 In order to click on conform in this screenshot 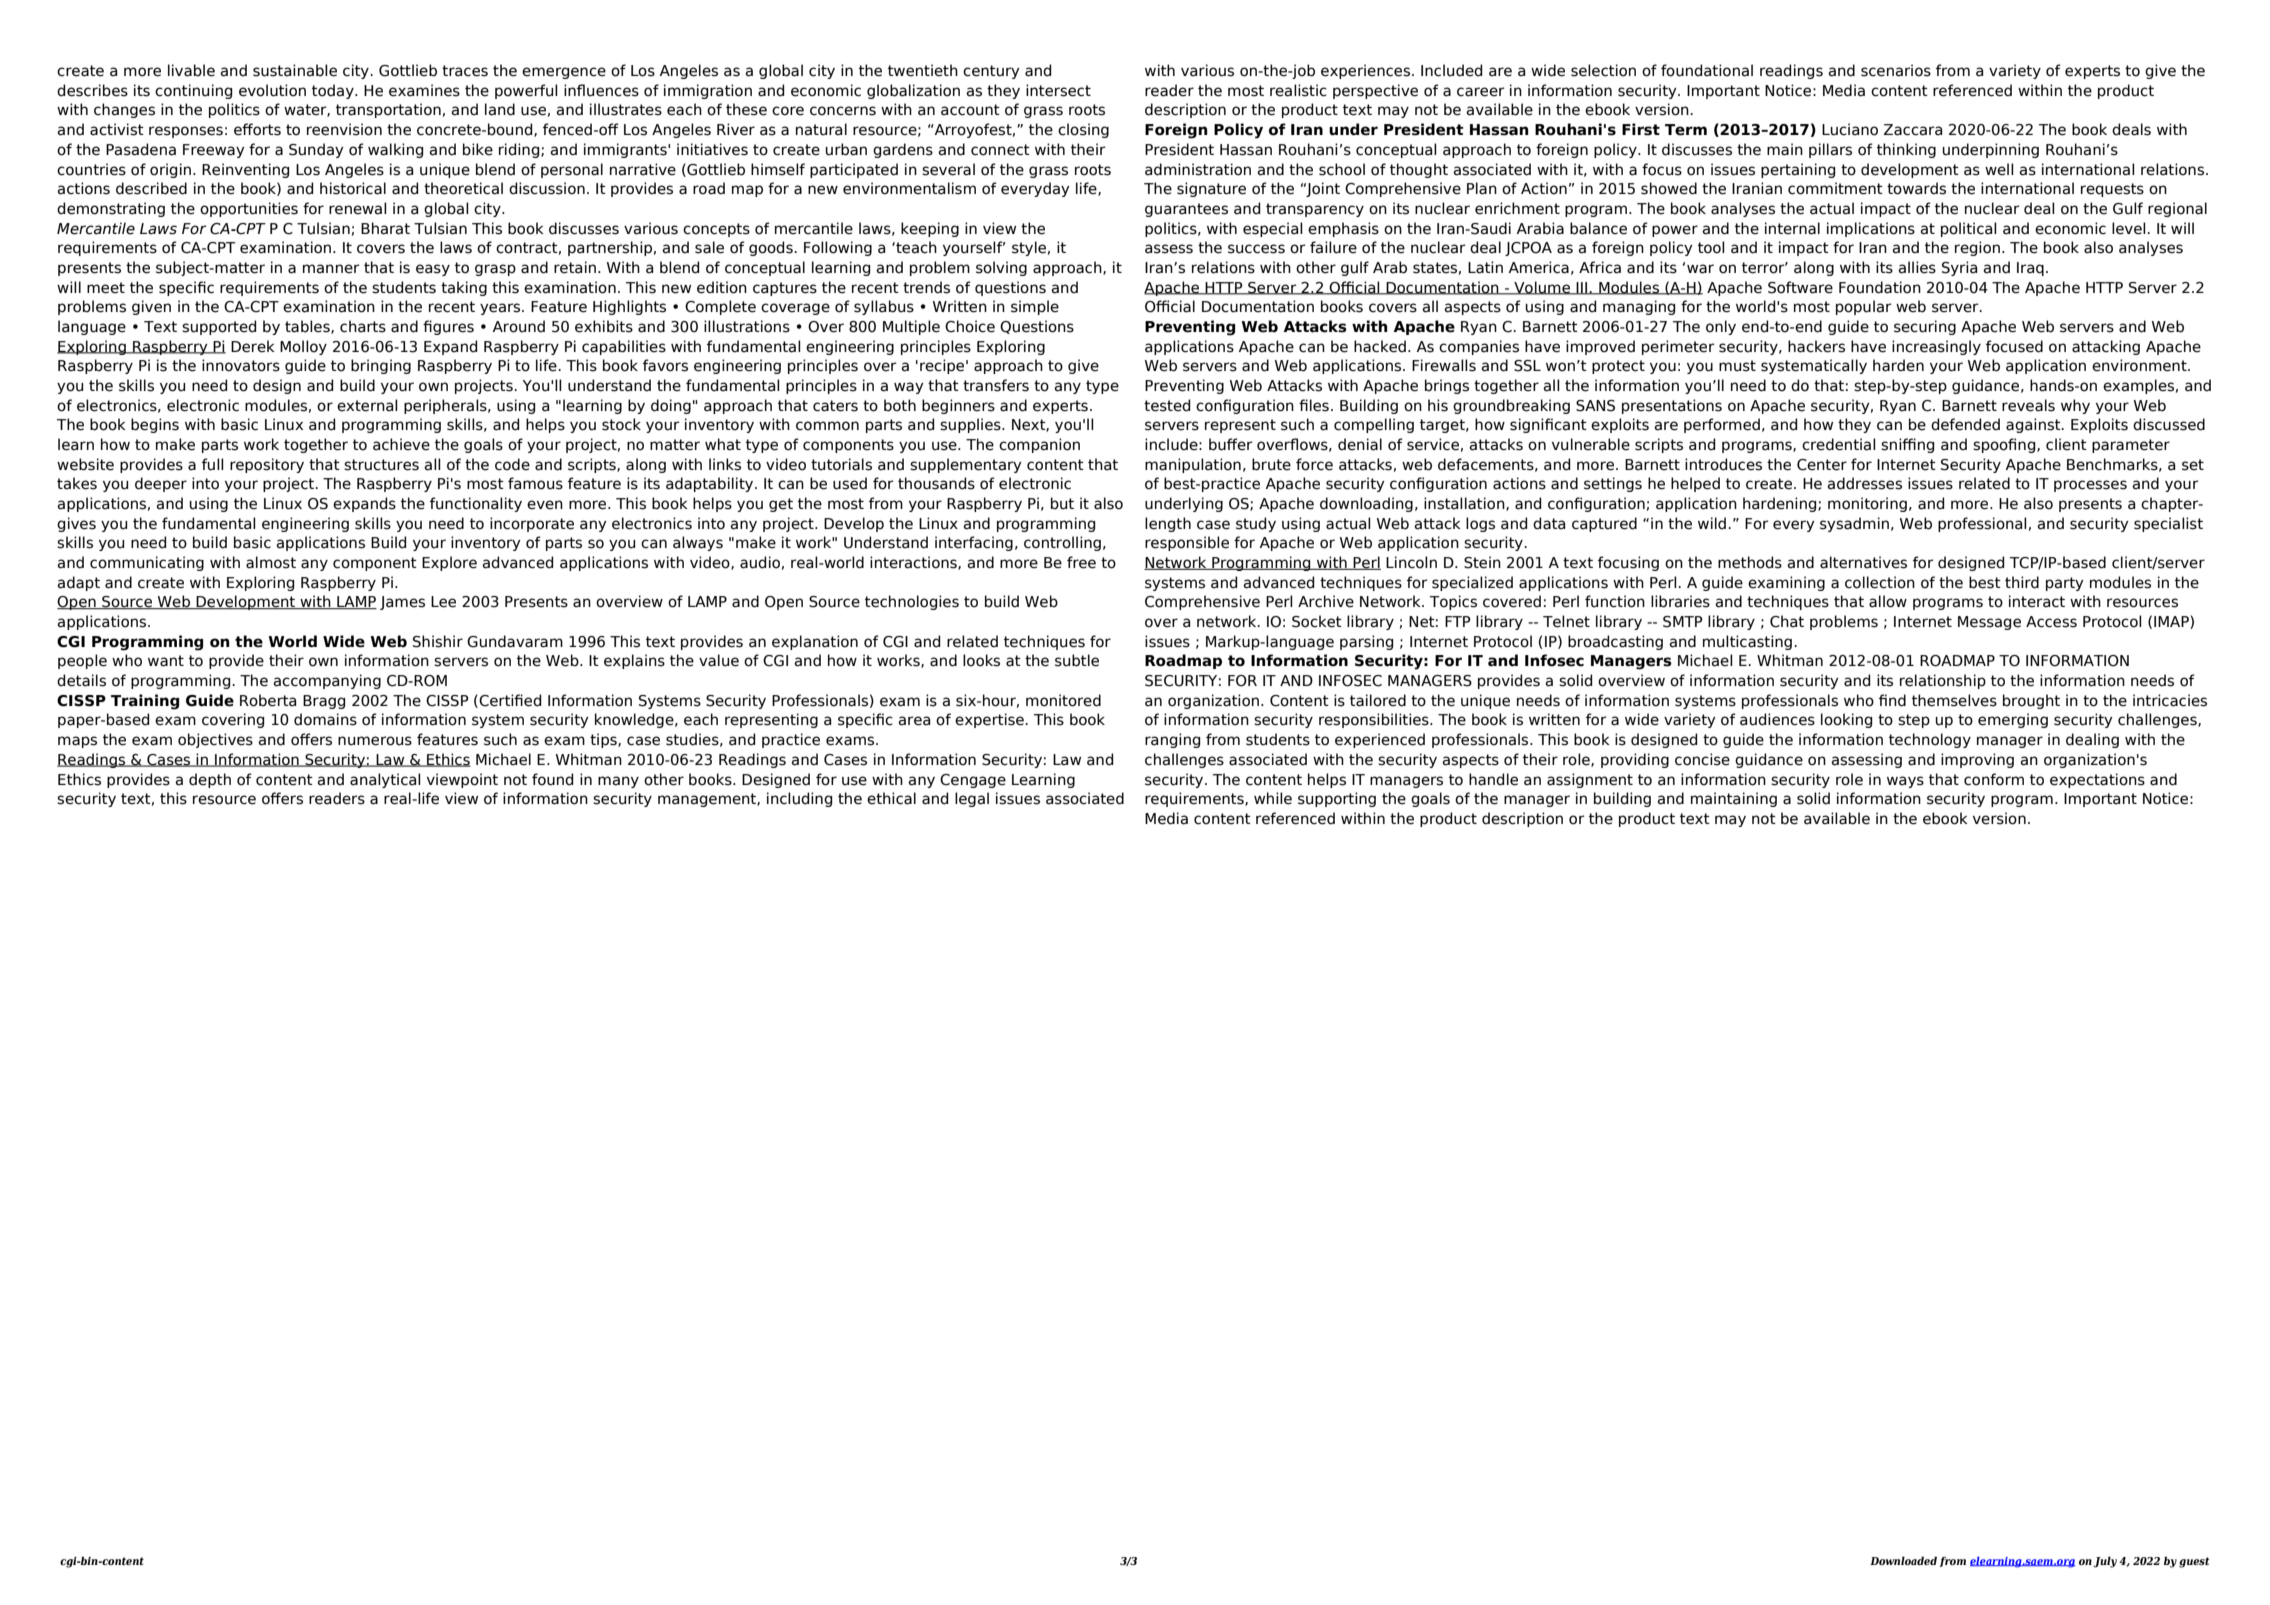, I will do `click(1994, 779)`.
